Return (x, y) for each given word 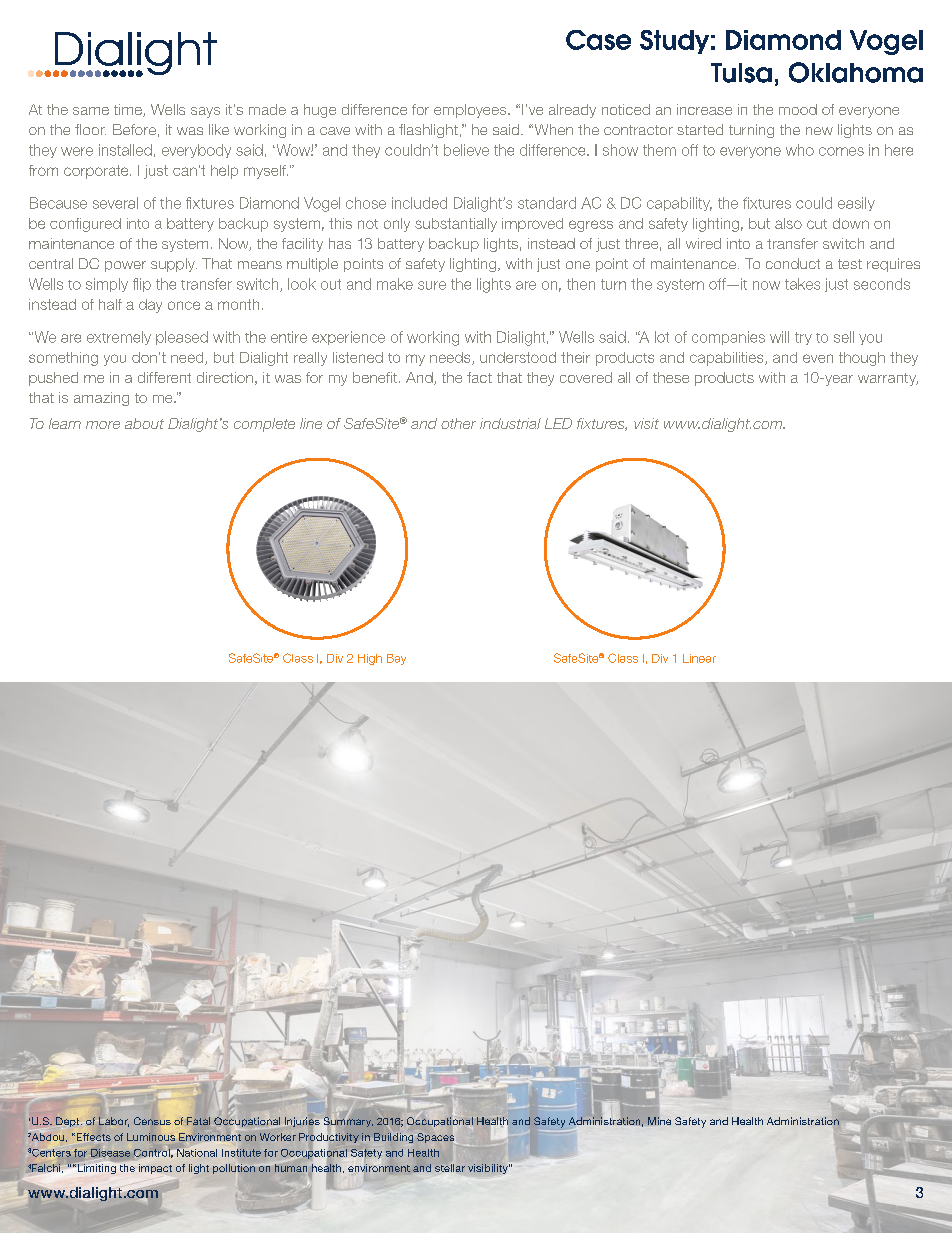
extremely (119, 338)
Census (152, 1121)
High (370, 659)
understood (518, 357)
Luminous (151, 1137)
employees (471, 111)
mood (798, 109)
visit (646, 423)
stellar (450, 1168)
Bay (396, 659)
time (129, 110)
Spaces (436, 1138)
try (803, 338)
